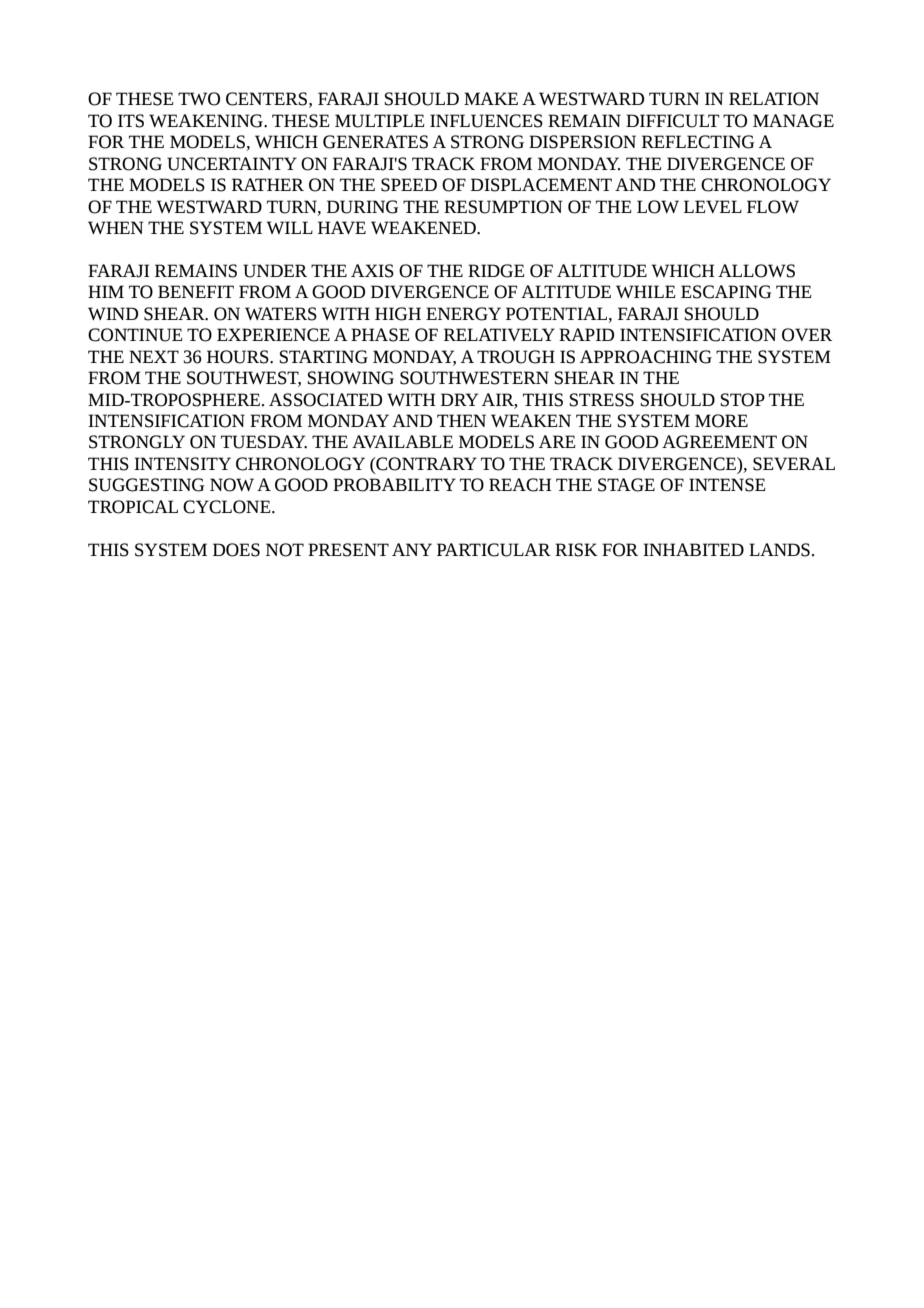 This page has height=1308, width=924. I want to click on DOES, so click(236, 550).
